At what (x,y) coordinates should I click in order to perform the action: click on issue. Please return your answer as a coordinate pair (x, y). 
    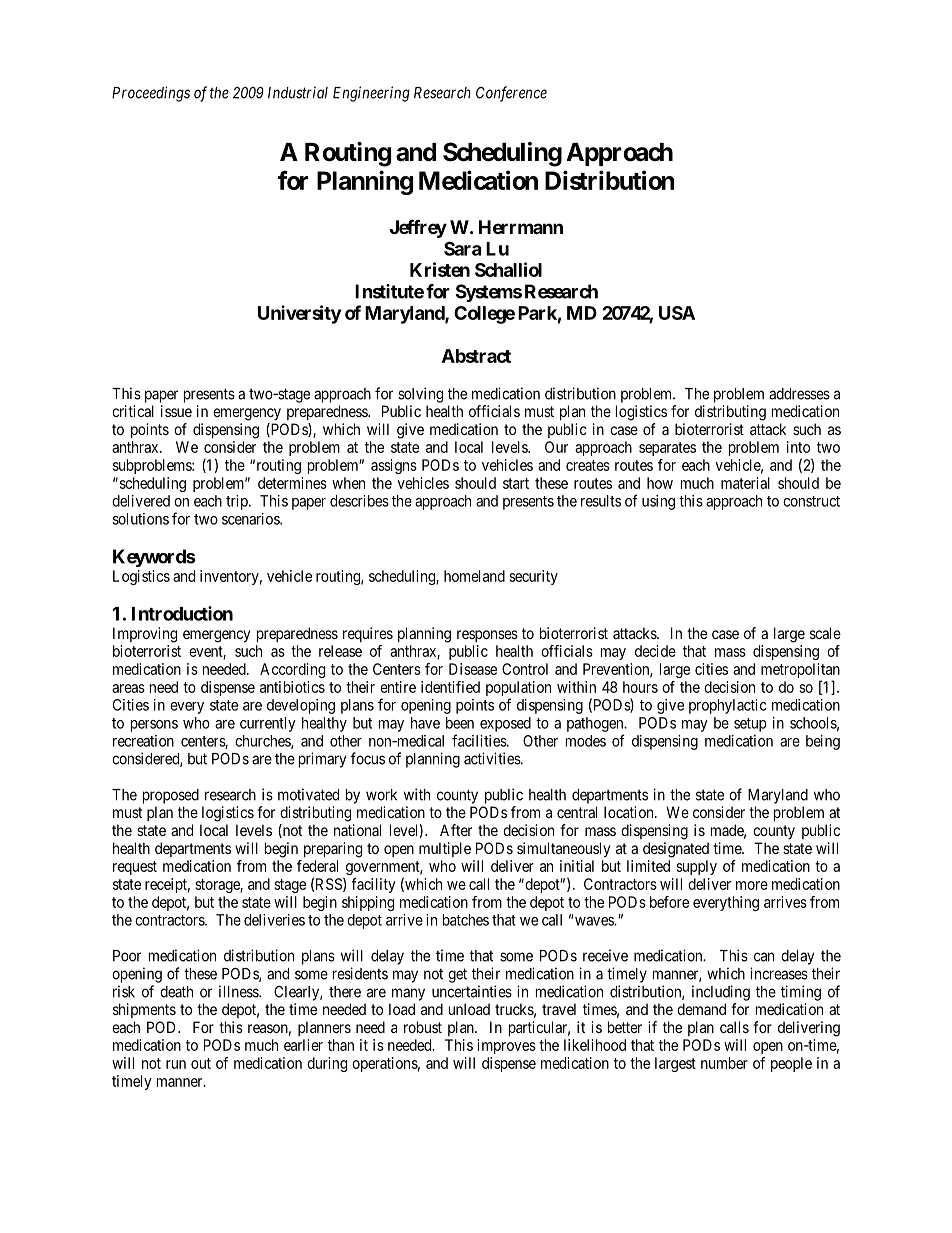
    Looking at the image, I should click on (176, 411).
